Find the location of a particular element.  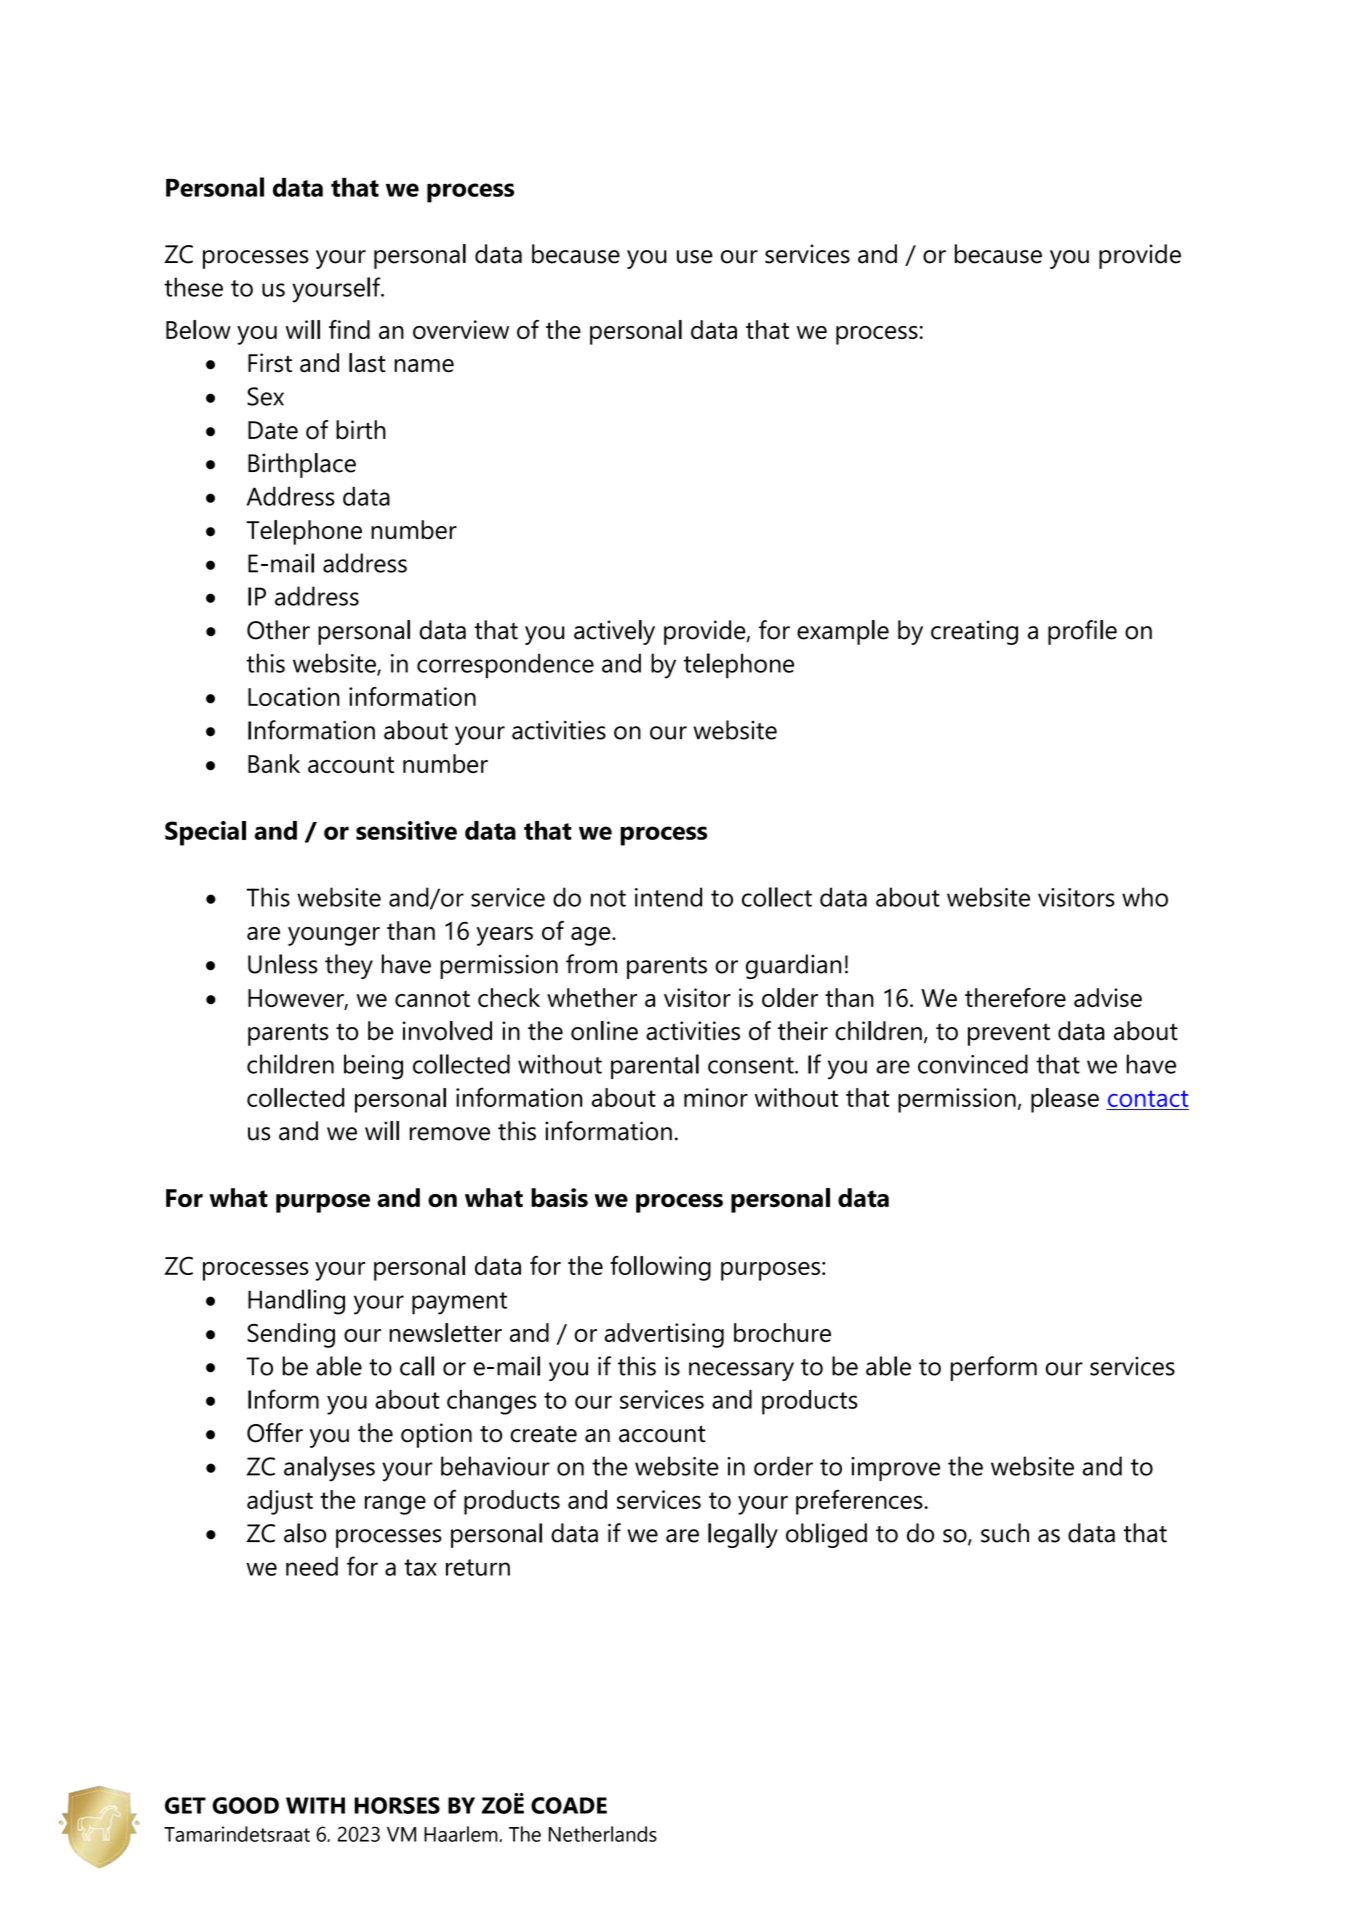

prevent is located at coordinates (1009, 1034).
